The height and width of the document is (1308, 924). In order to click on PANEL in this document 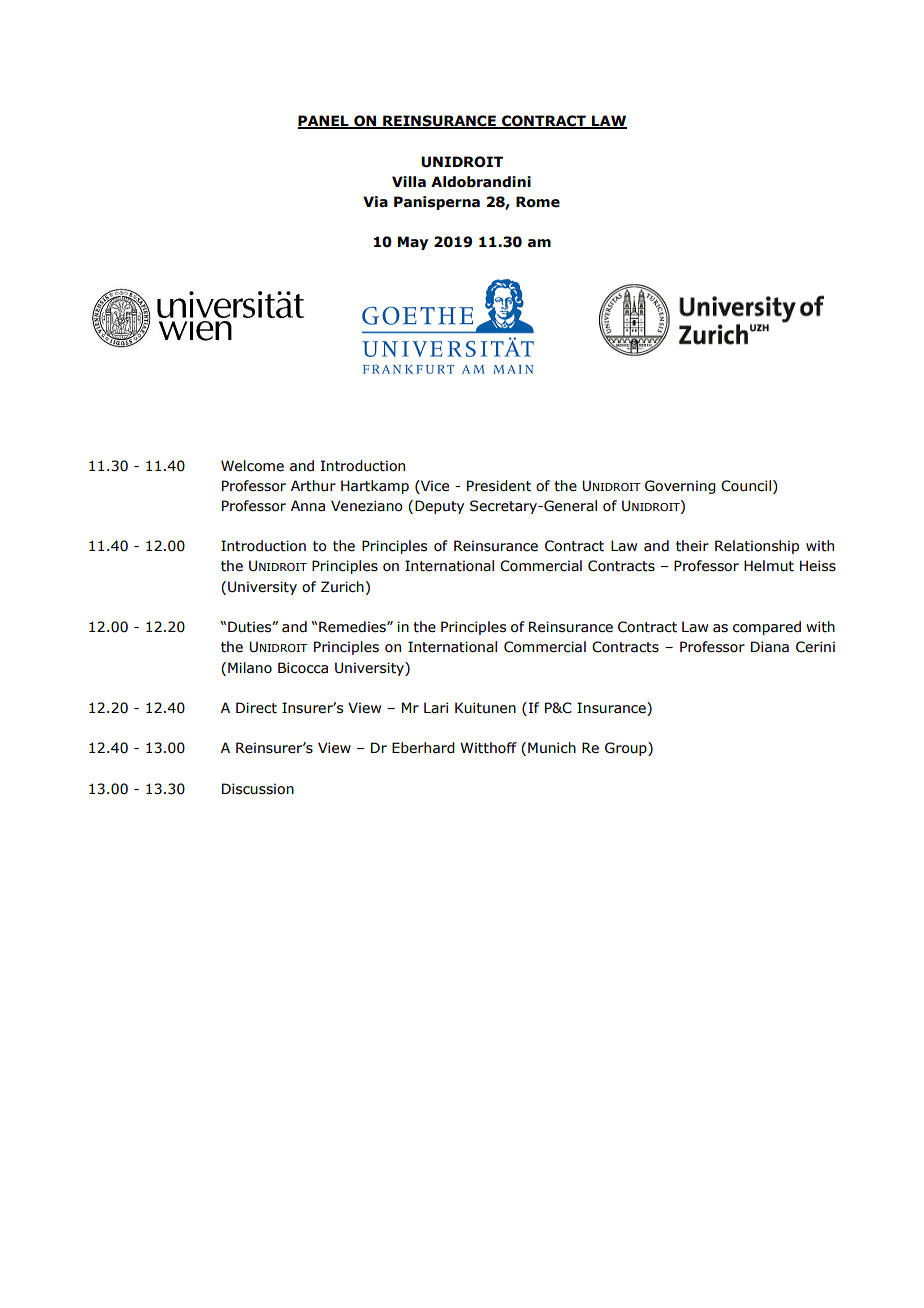, I will do `click(324, 122)`.
